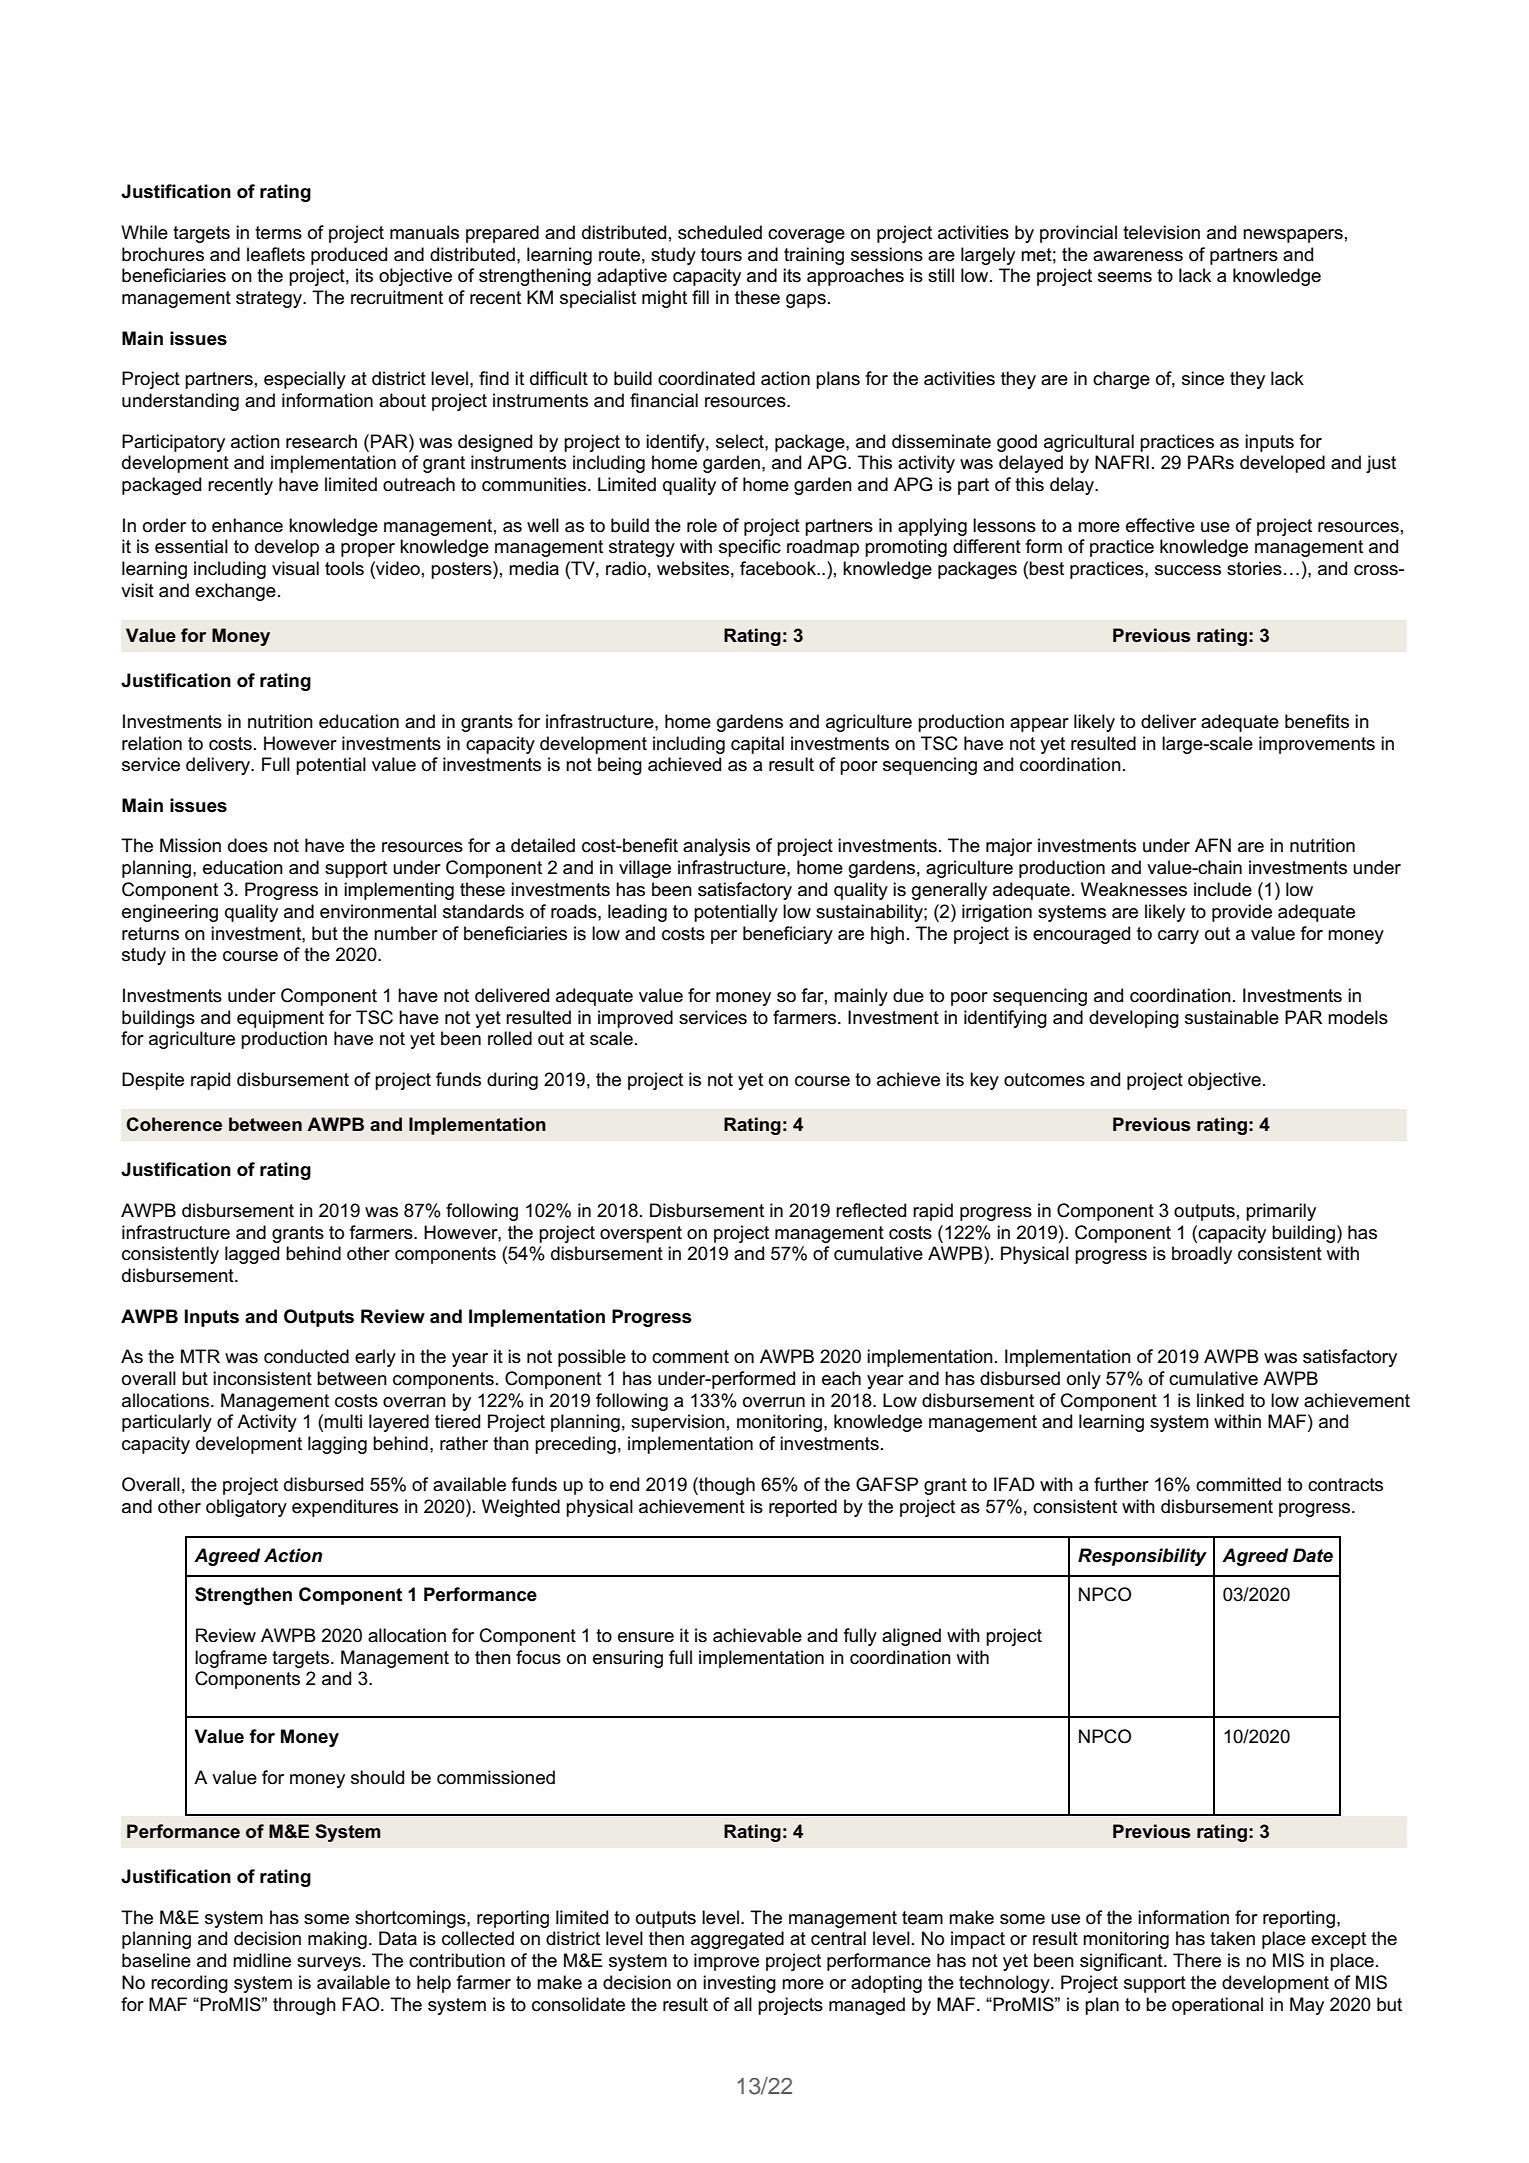 The height and width of the page is (2163, 1529). What do you see at coordinates (721, 255) in the page?
I see `tours` at bounding box center [721, 255].
